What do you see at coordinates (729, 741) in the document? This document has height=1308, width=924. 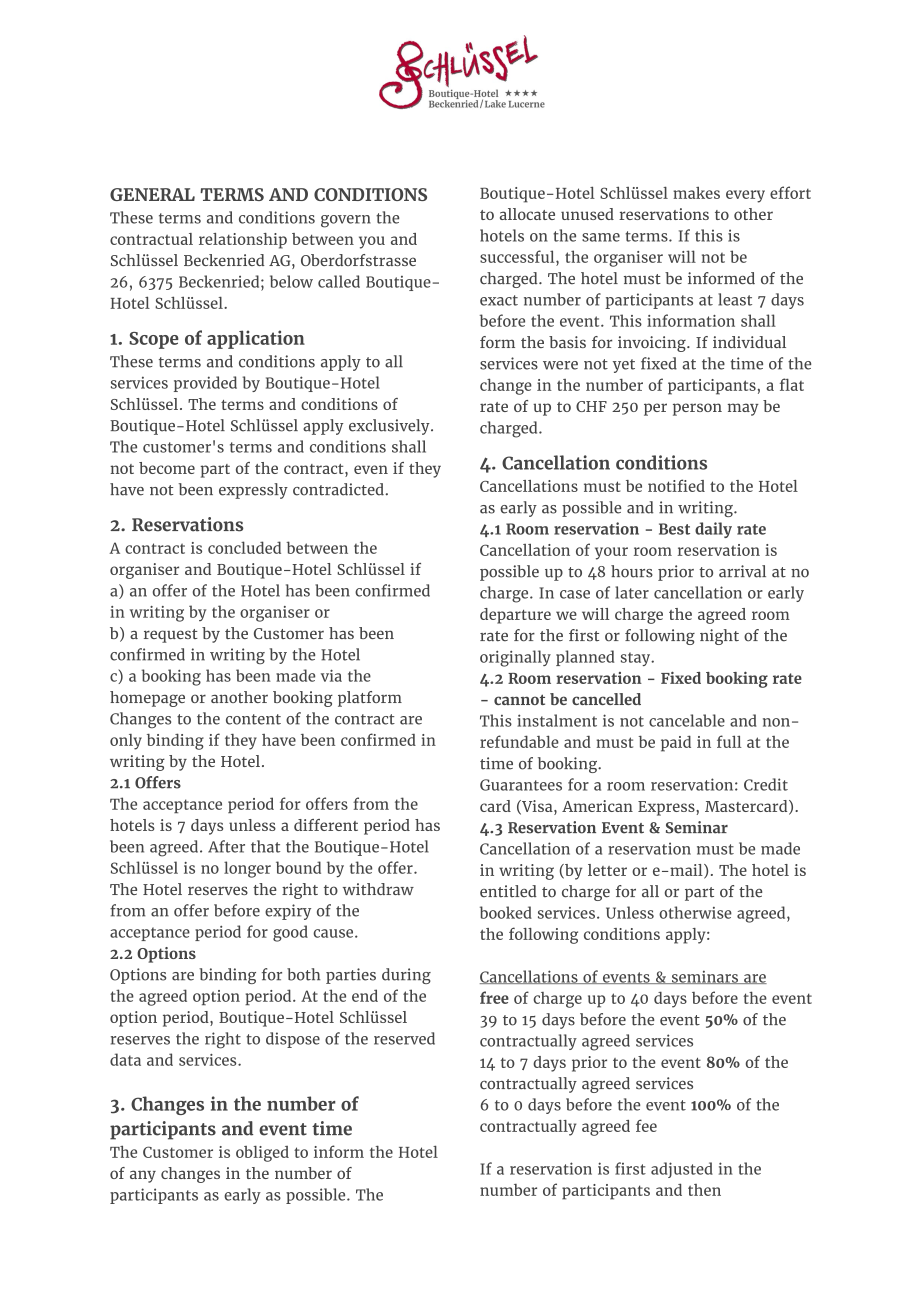 I see `full` at bounding box center [729, 741].
